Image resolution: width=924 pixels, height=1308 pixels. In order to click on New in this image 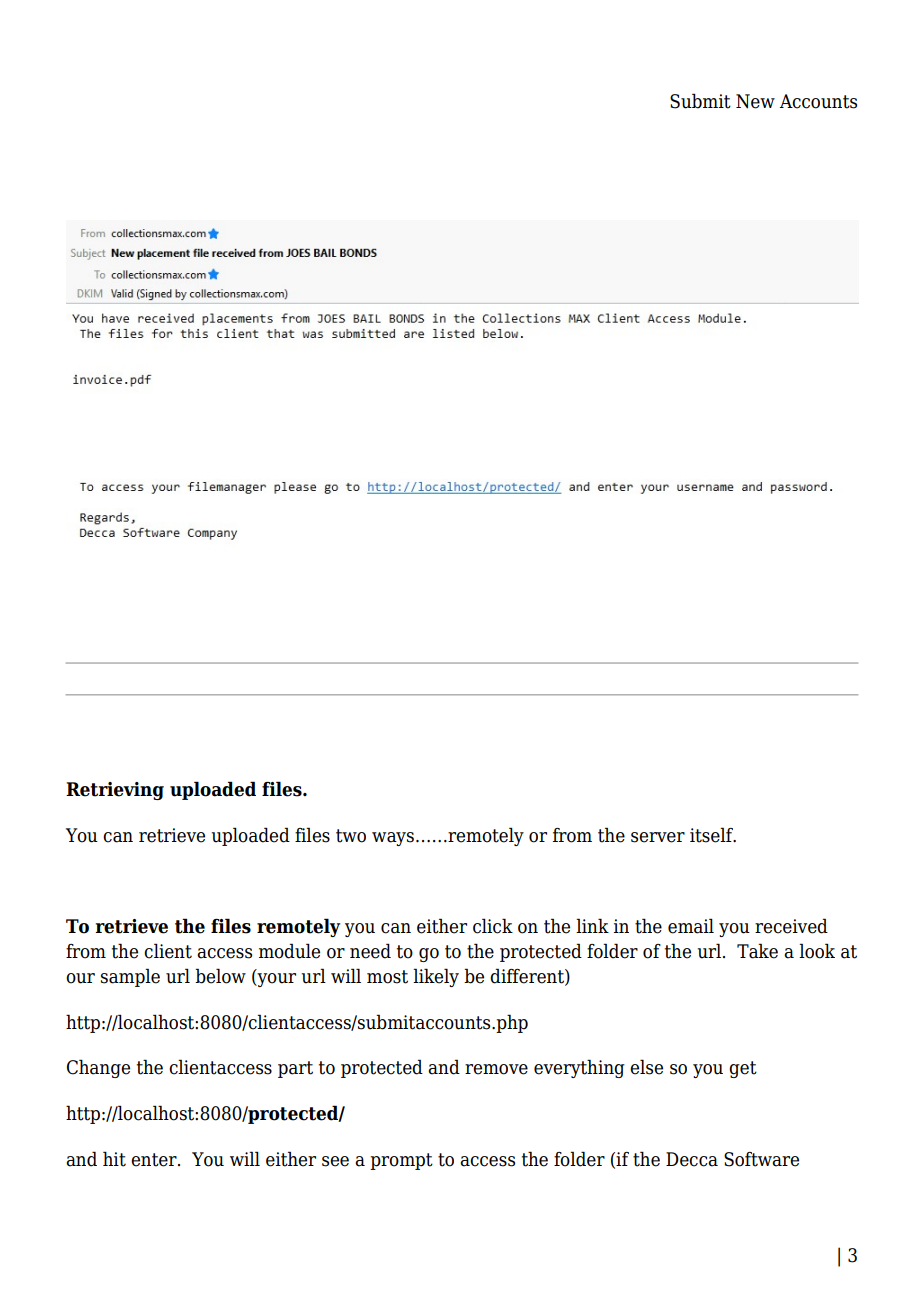, I will do `click(755, 101)`.
